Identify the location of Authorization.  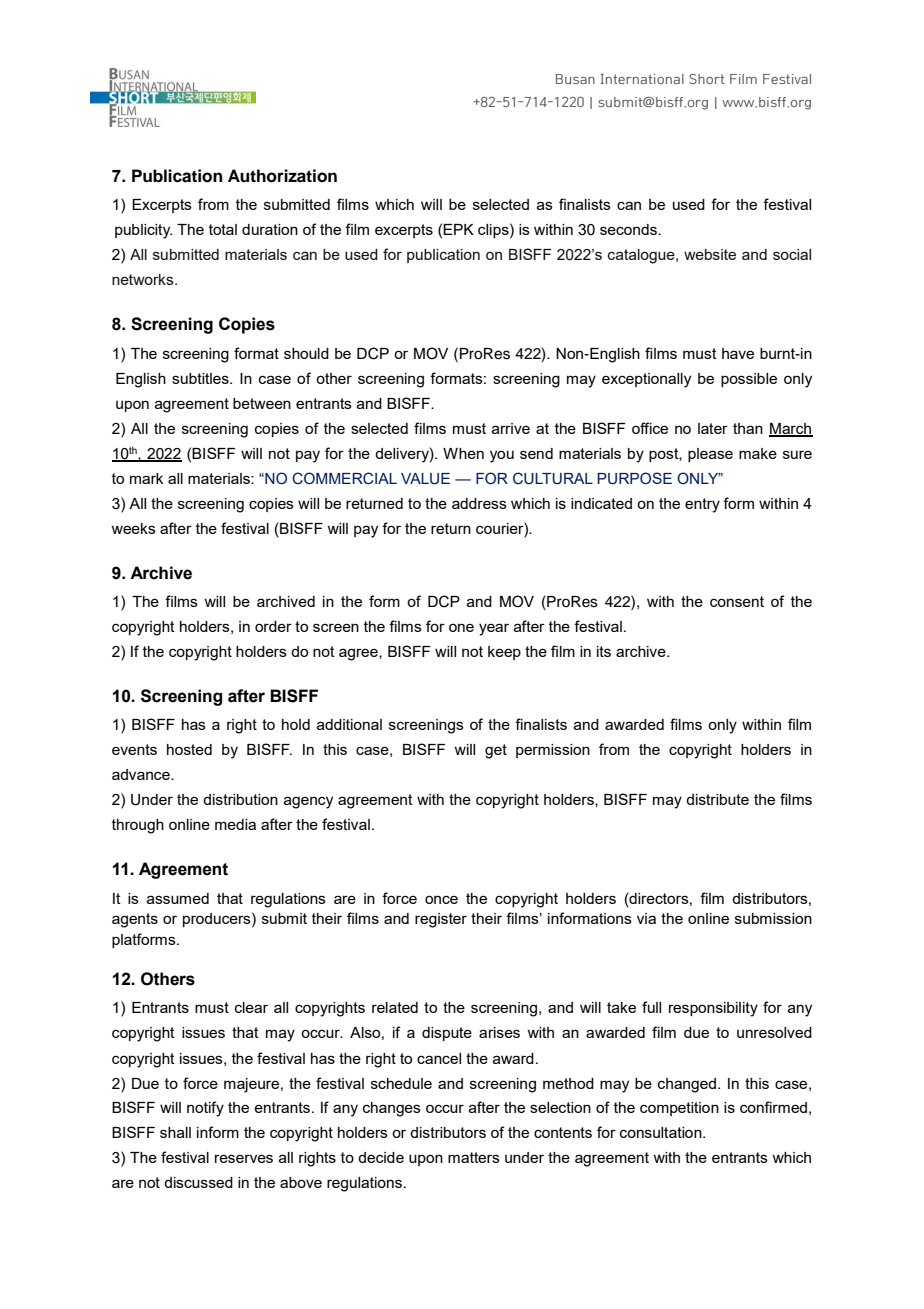
(282, 176).
